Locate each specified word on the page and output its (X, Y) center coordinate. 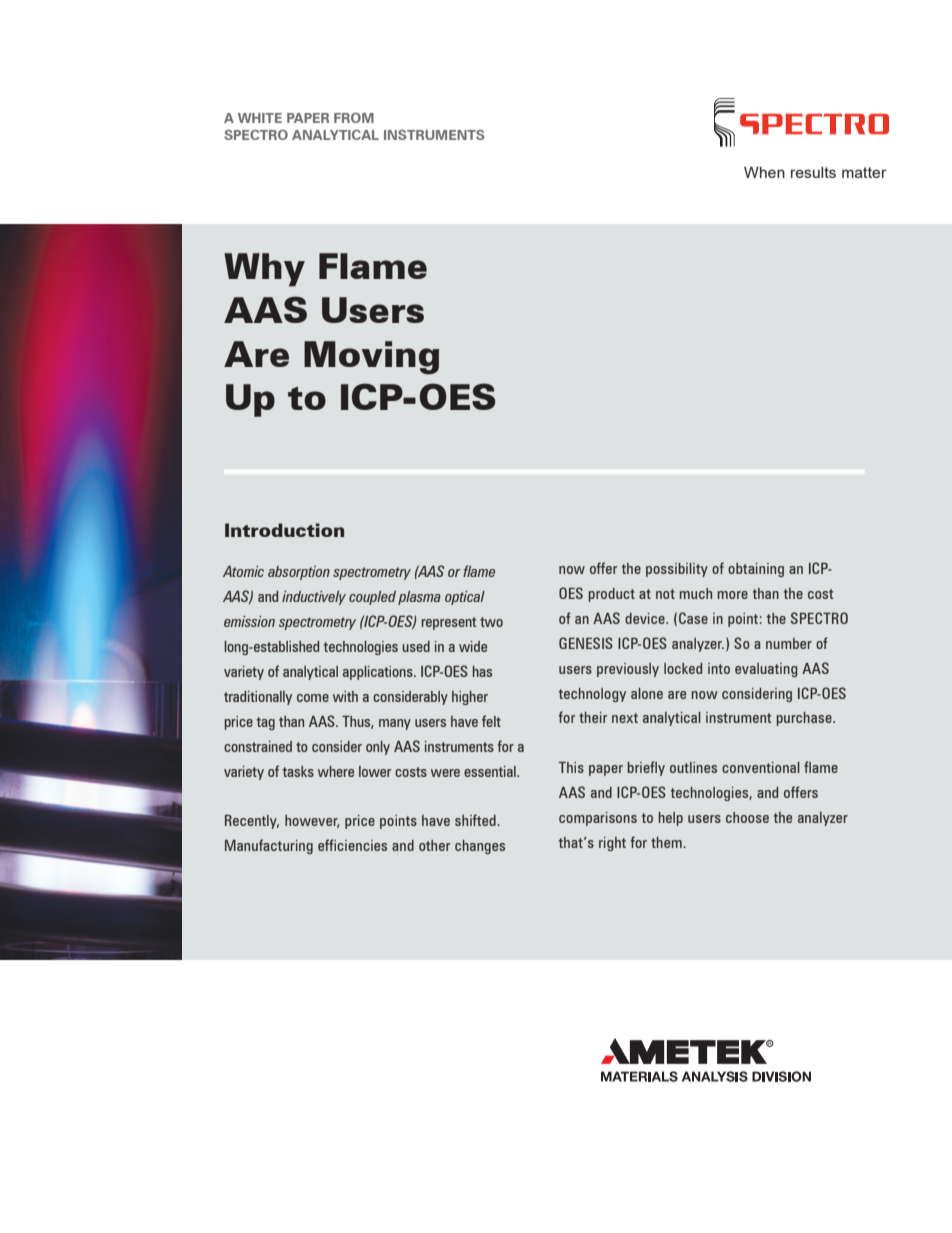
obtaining (756, 570)
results (813, 172)
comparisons (598, 819)
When (764, 172)
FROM (354, 118)
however (312, 821)
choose (747, 817)
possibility (677, 570)
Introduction (284, 530)
